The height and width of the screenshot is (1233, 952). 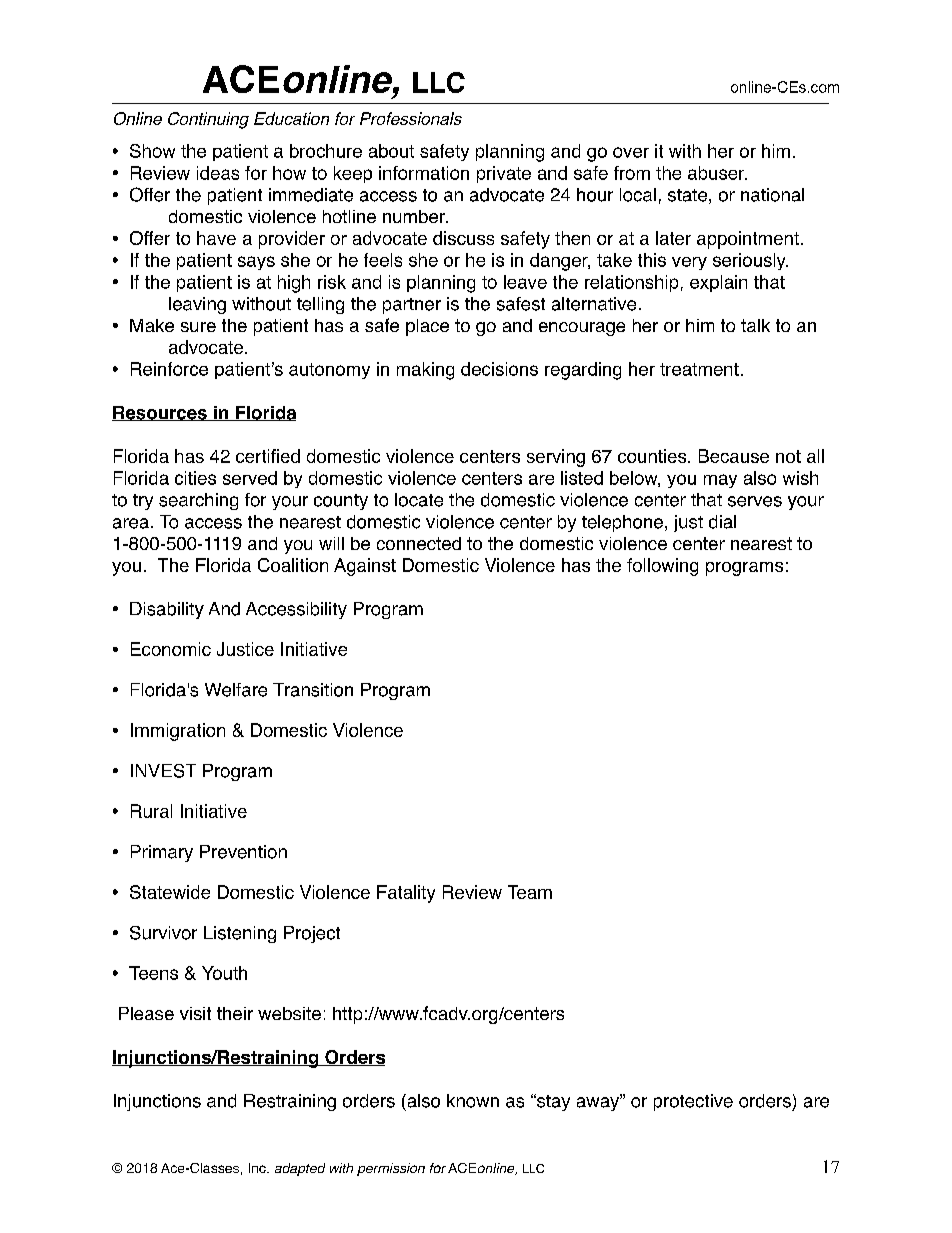 I want to click on following, so click(x=662, y=567).
